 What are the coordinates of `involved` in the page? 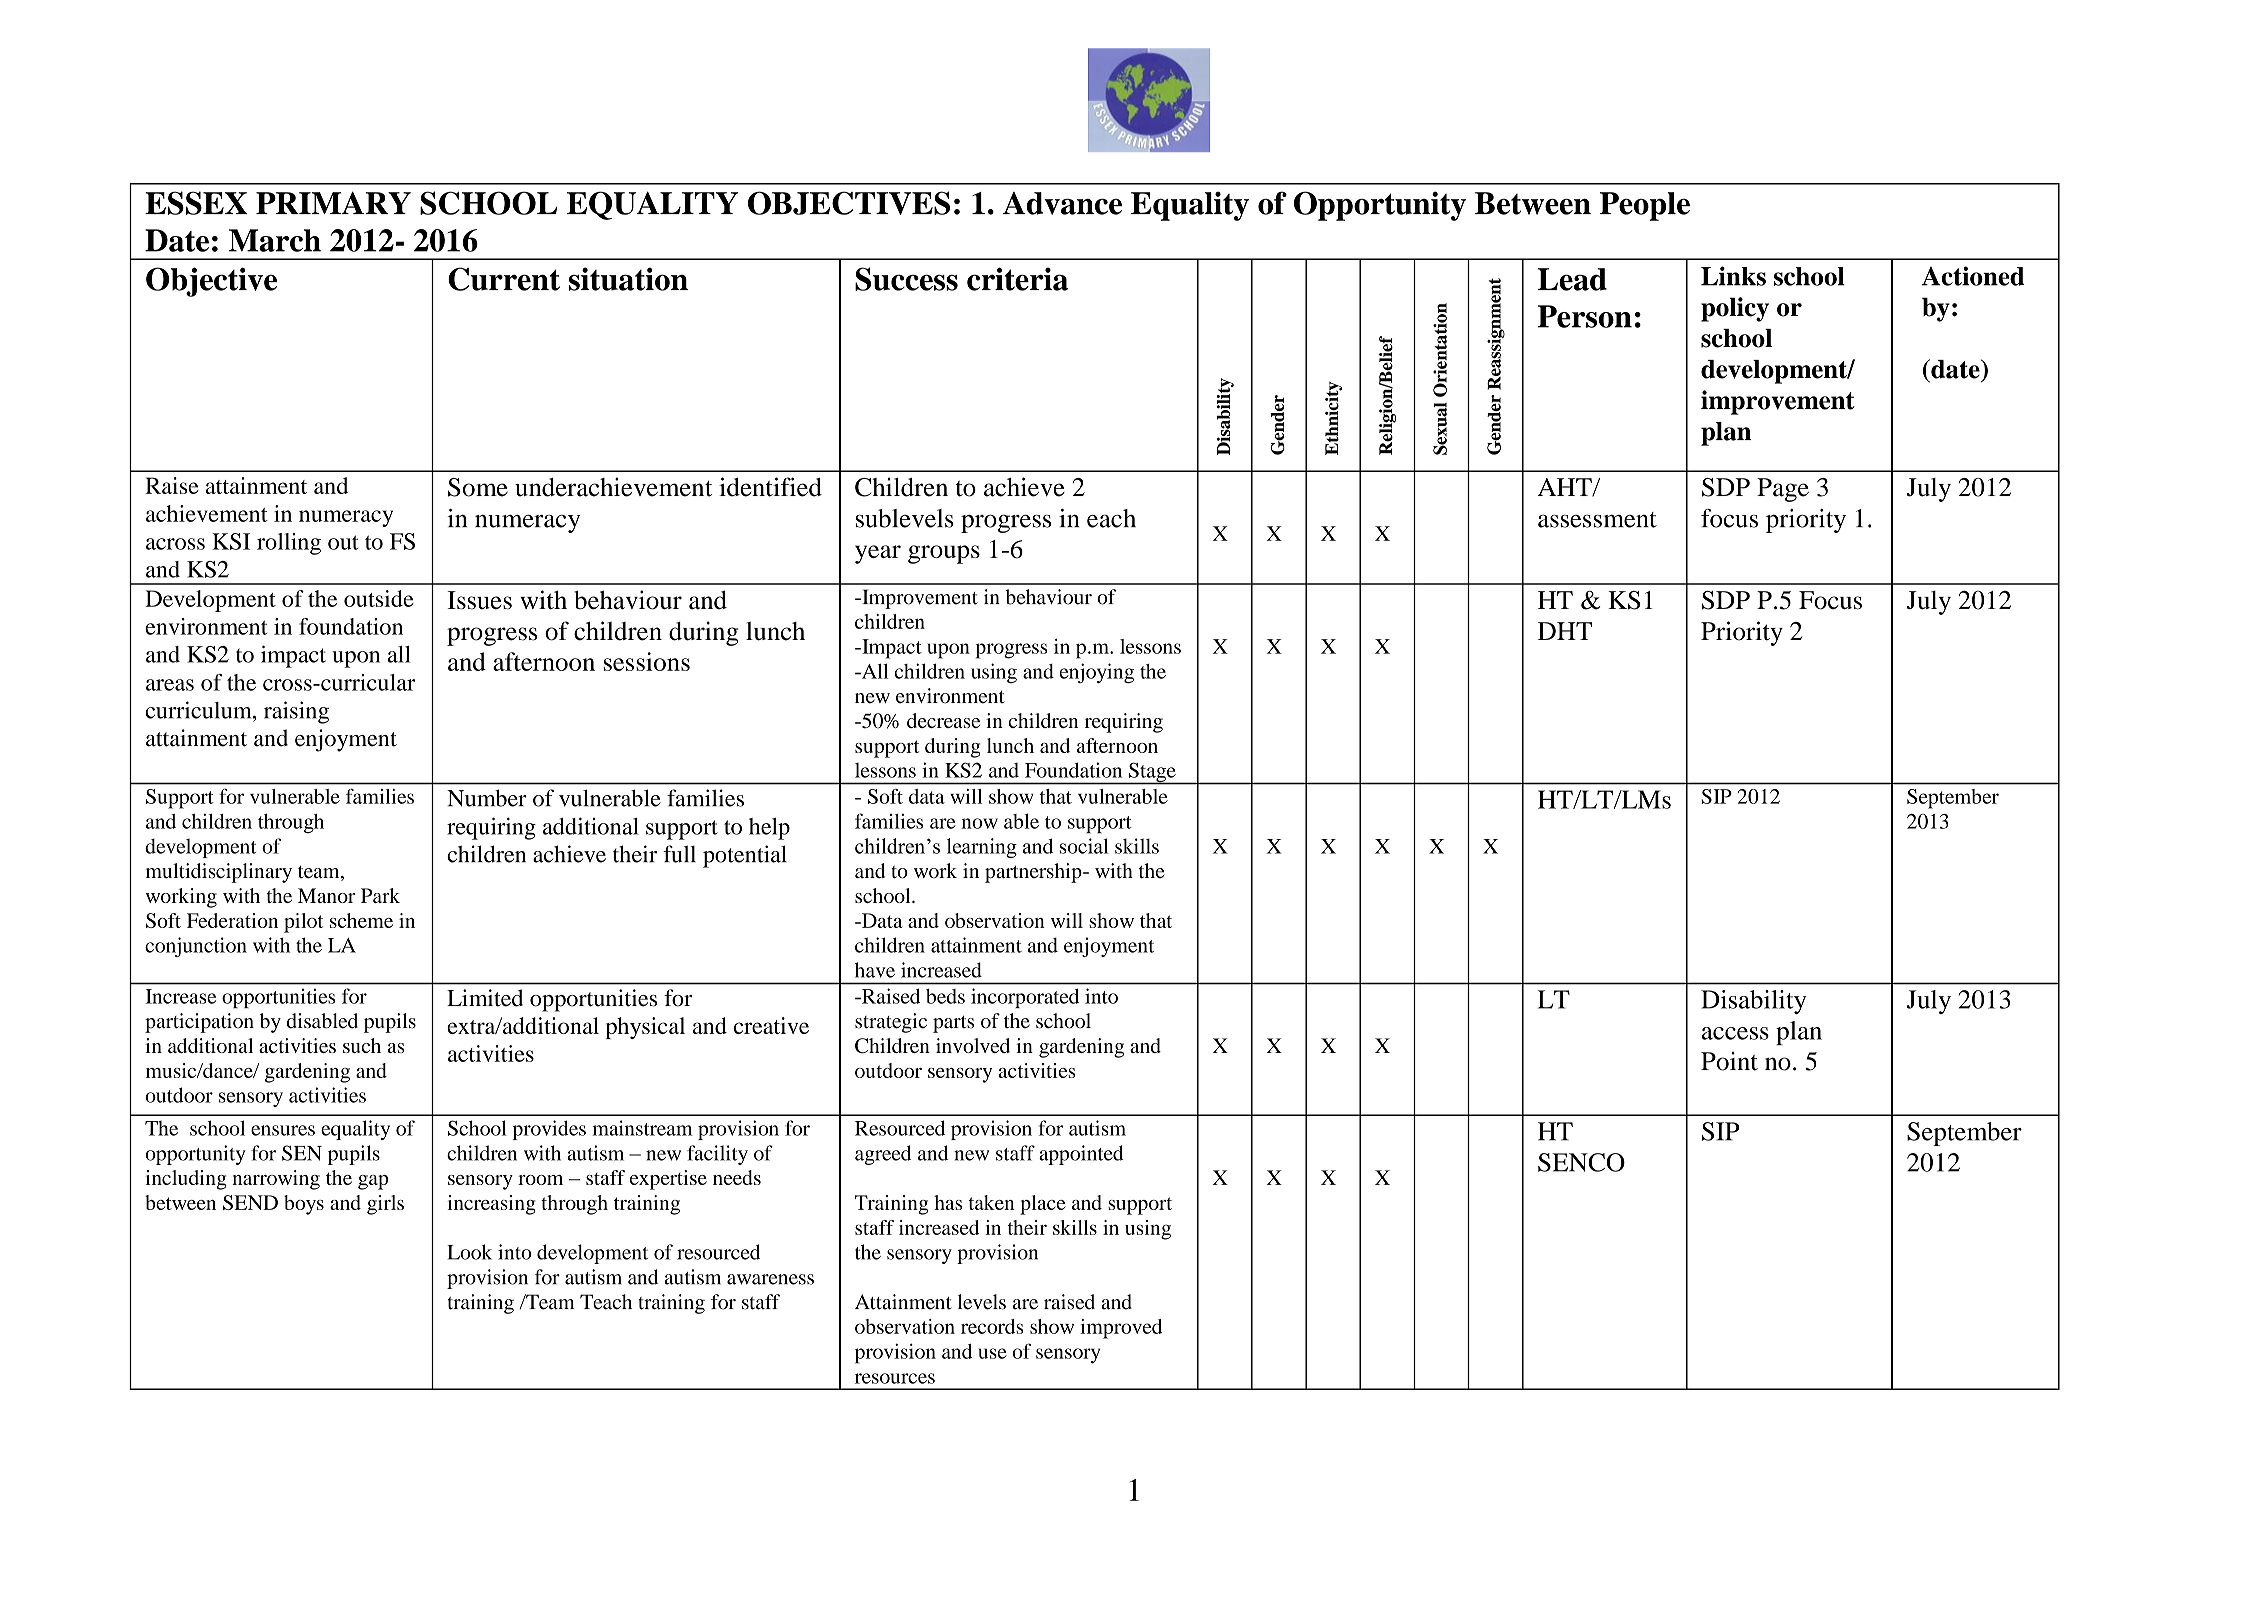 It's located at (973, 1045).
